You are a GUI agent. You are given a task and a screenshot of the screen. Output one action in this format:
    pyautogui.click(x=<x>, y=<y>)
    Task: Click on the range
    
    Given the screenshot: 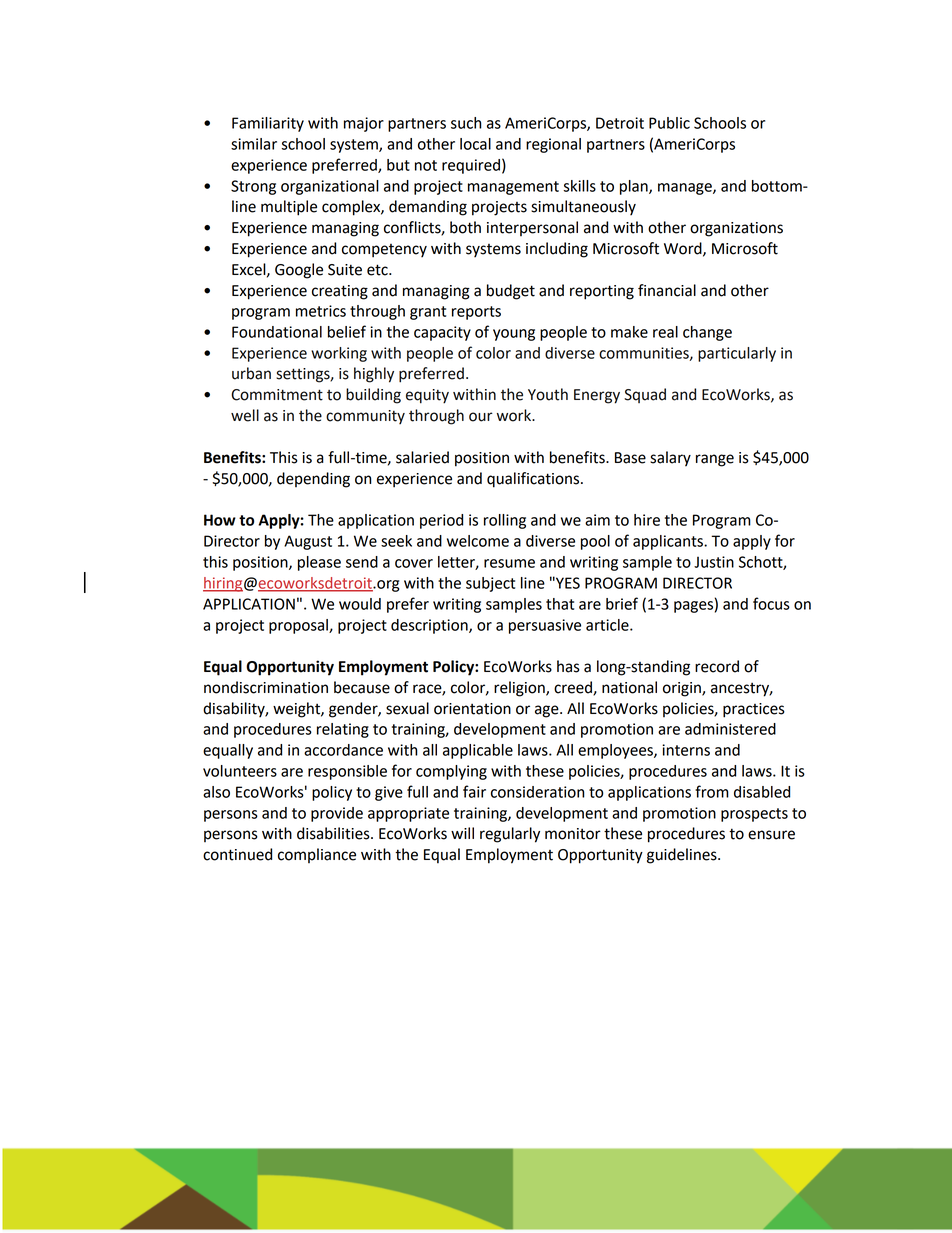 What is the action you would take?
    pyautogui.click(x=715, y=460)
